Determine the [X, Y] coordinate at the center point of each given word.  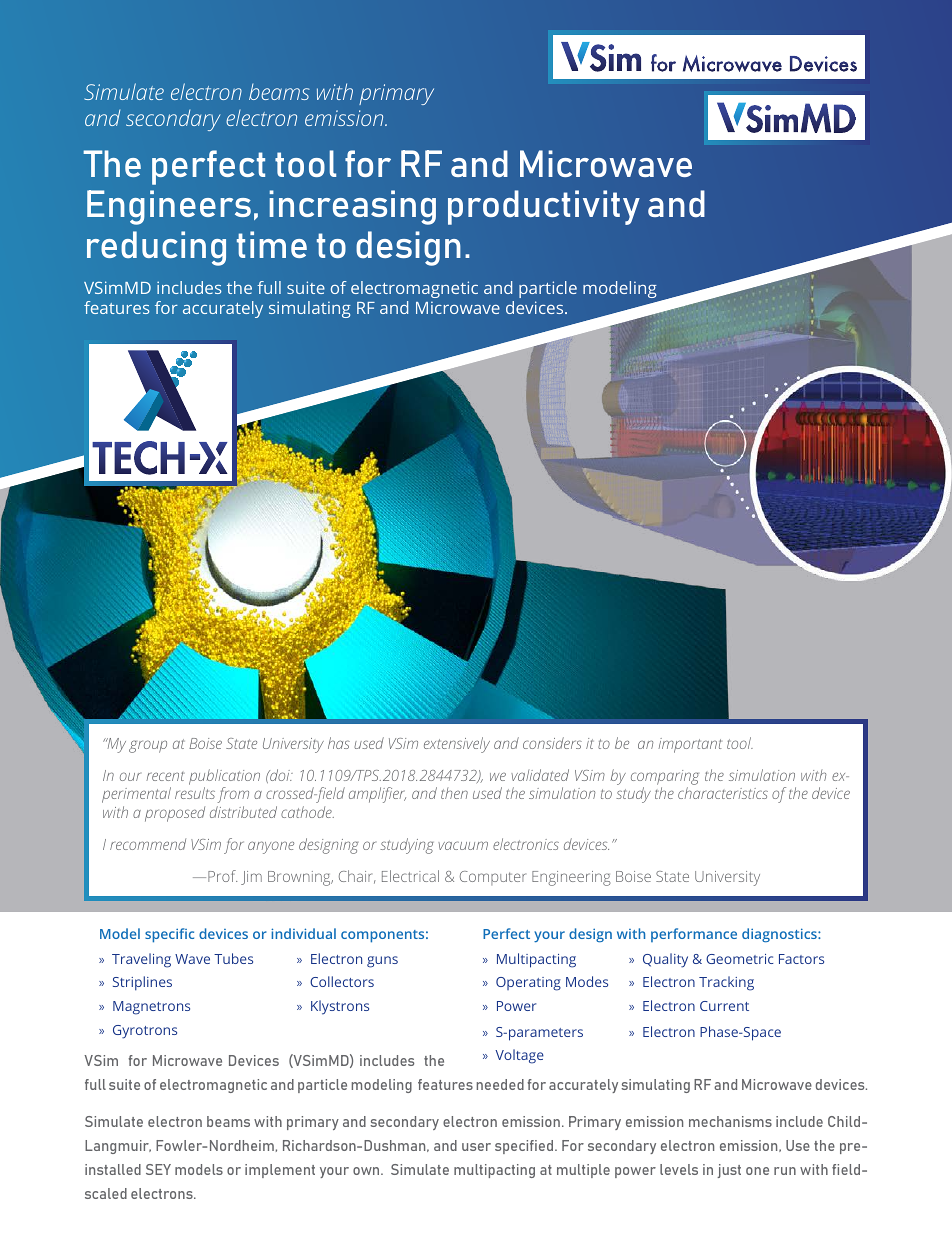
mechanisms [730, 1121]
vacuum [463, 845]
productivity [544, 207]
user [476, 1147]
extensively [457, 745]
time [272, 244]
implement [280, 1171]
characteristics [723, 793]
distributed [243, 812]
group [148, 746]
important [690, 745]
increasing [352, 207]
